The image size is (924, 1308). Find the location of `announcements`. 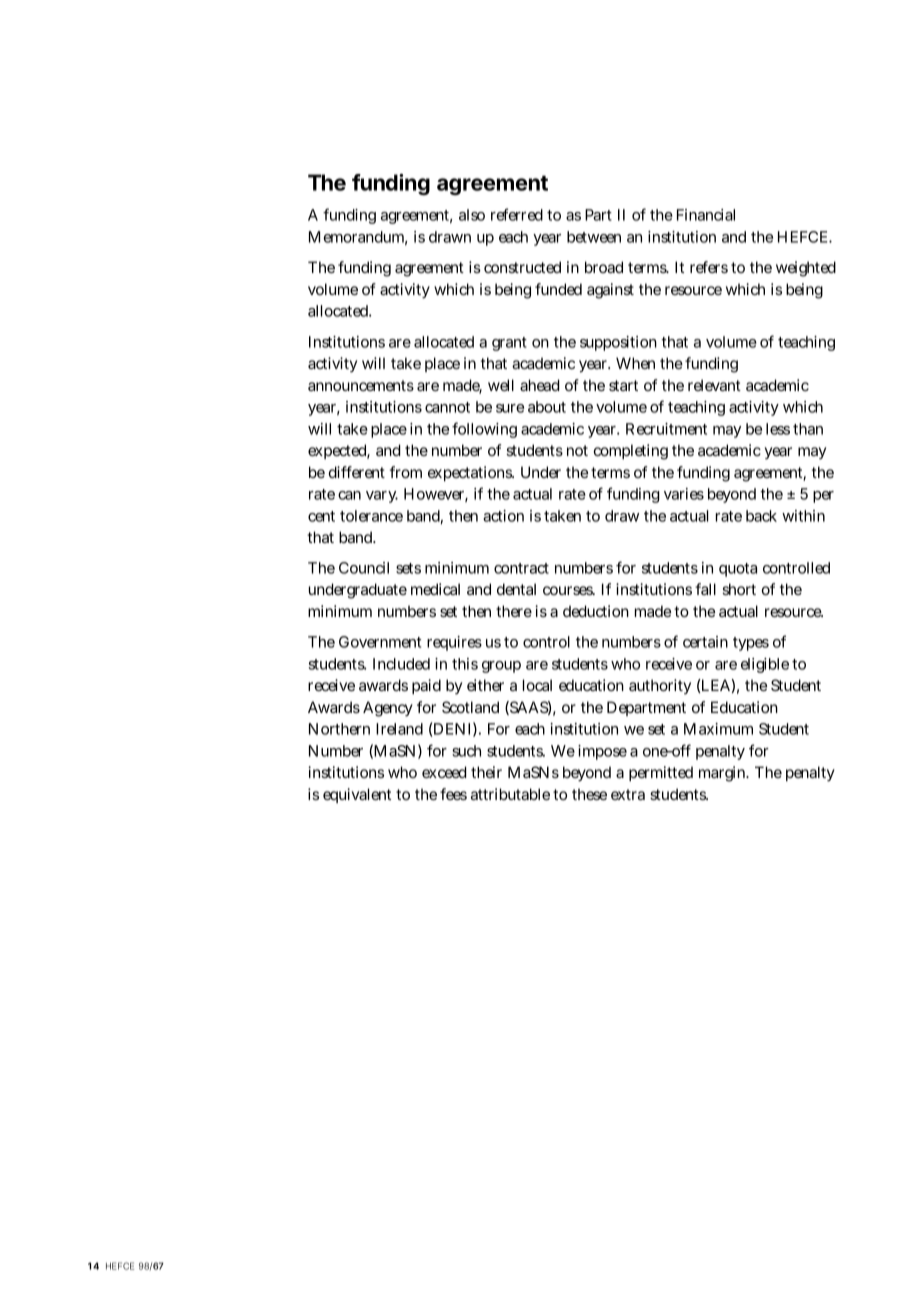

announcements is located at coordinates (361, 385).
